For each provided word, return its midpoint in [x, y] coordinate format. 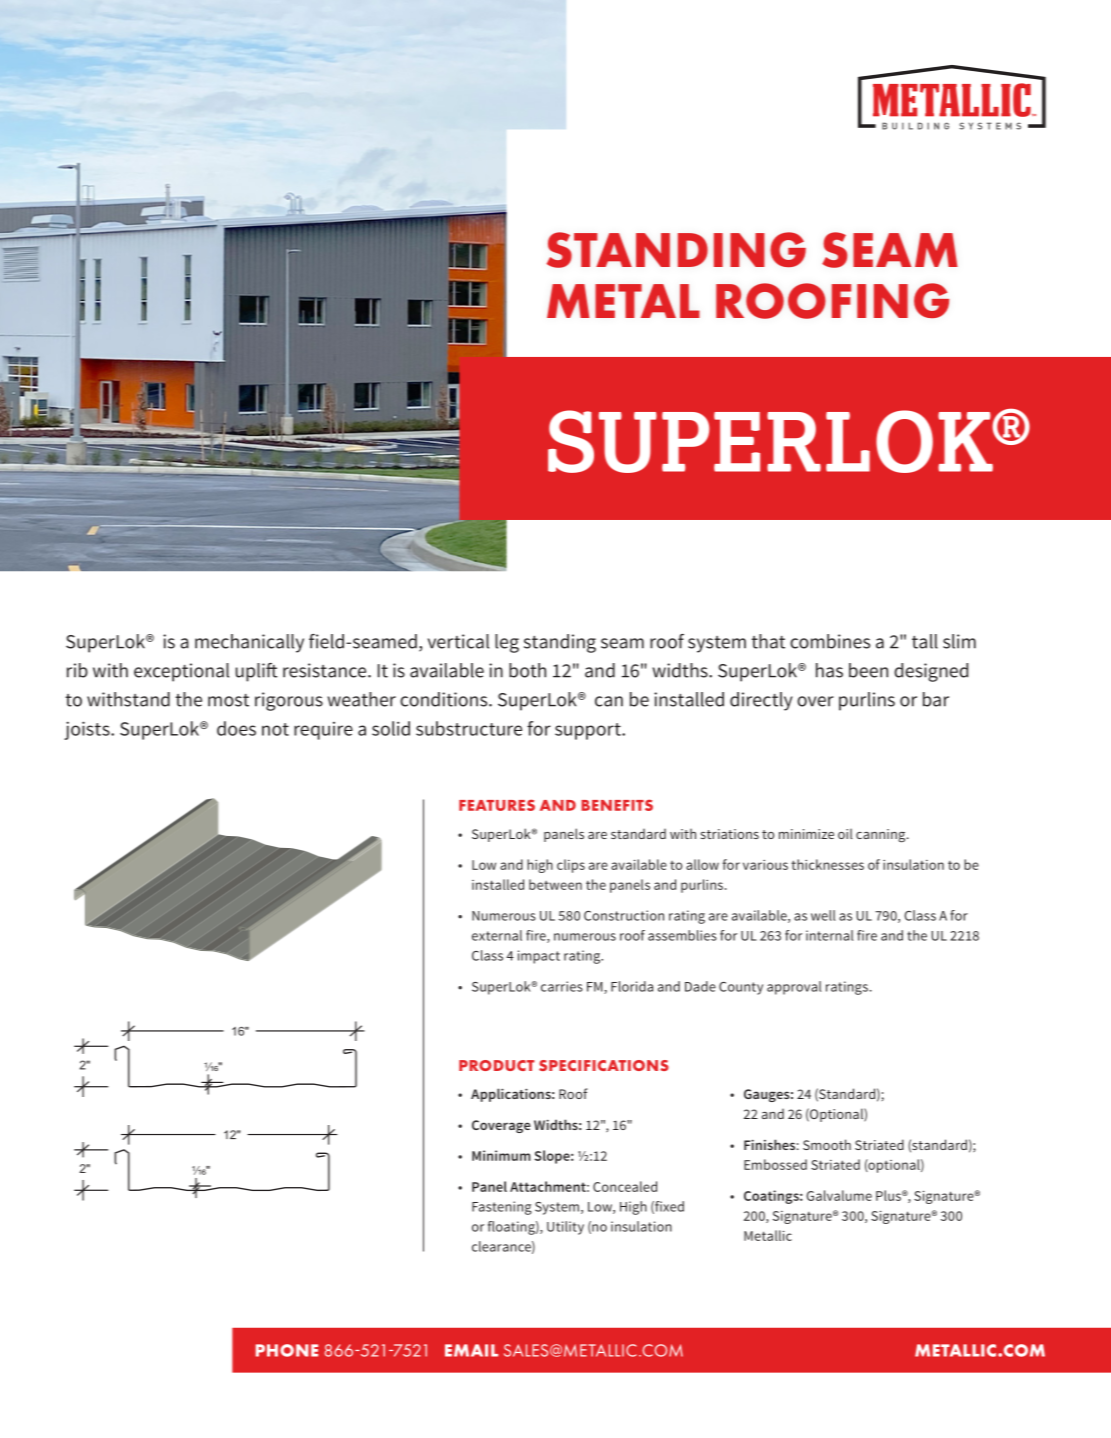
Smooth [827, 1144]
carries [562, 986]
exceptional [181, 672]
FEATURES [497, 805]
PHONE [287, 1350]
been [868, 670]
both [527, 670]
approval [794, 988]
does [236, 728]
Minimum [501, 1155]
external [497, 935]
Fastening [502, 1208]
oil [845, 834]
